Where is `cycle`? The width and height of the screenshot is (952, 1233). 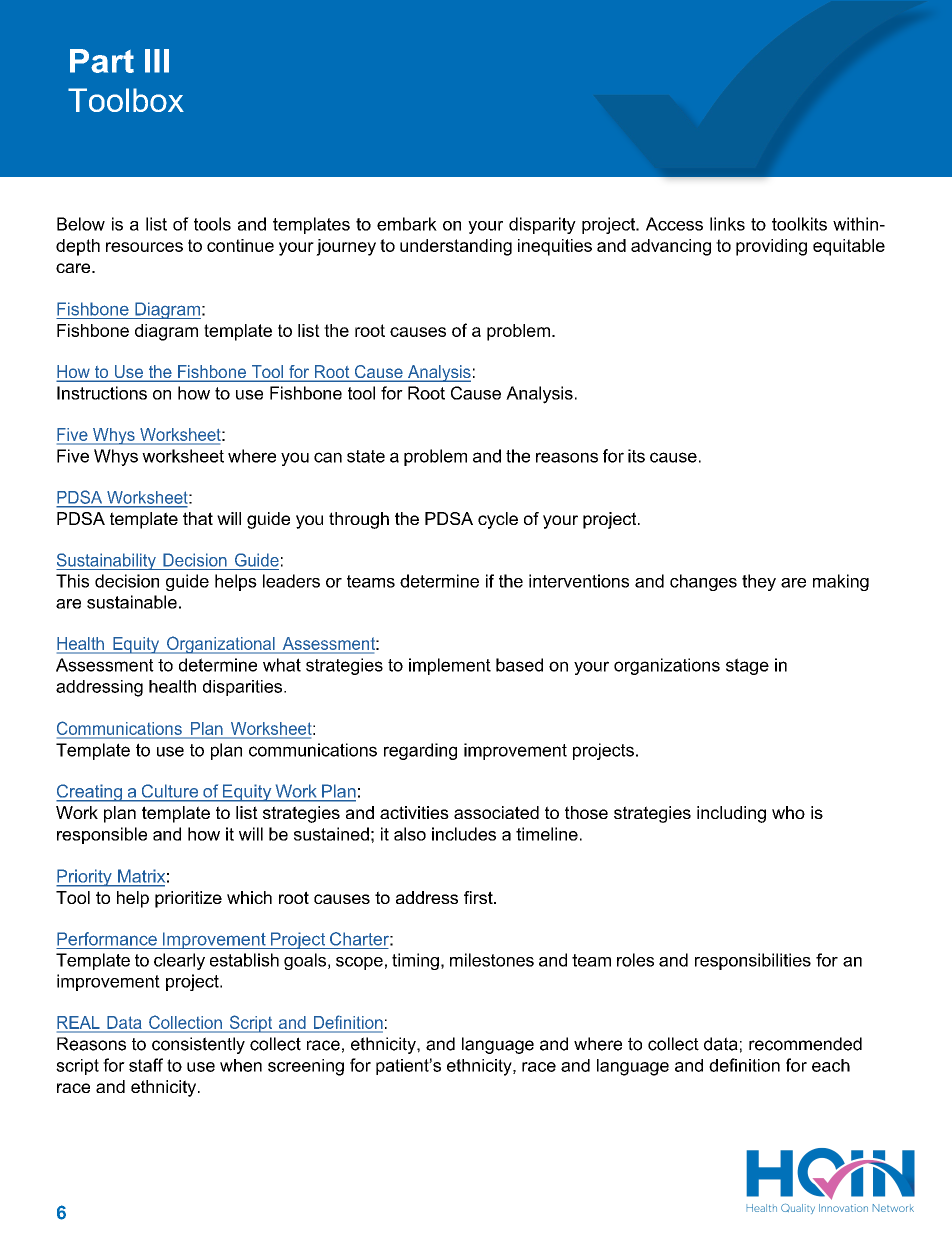
cycle is located at coordinates (498, 520).
